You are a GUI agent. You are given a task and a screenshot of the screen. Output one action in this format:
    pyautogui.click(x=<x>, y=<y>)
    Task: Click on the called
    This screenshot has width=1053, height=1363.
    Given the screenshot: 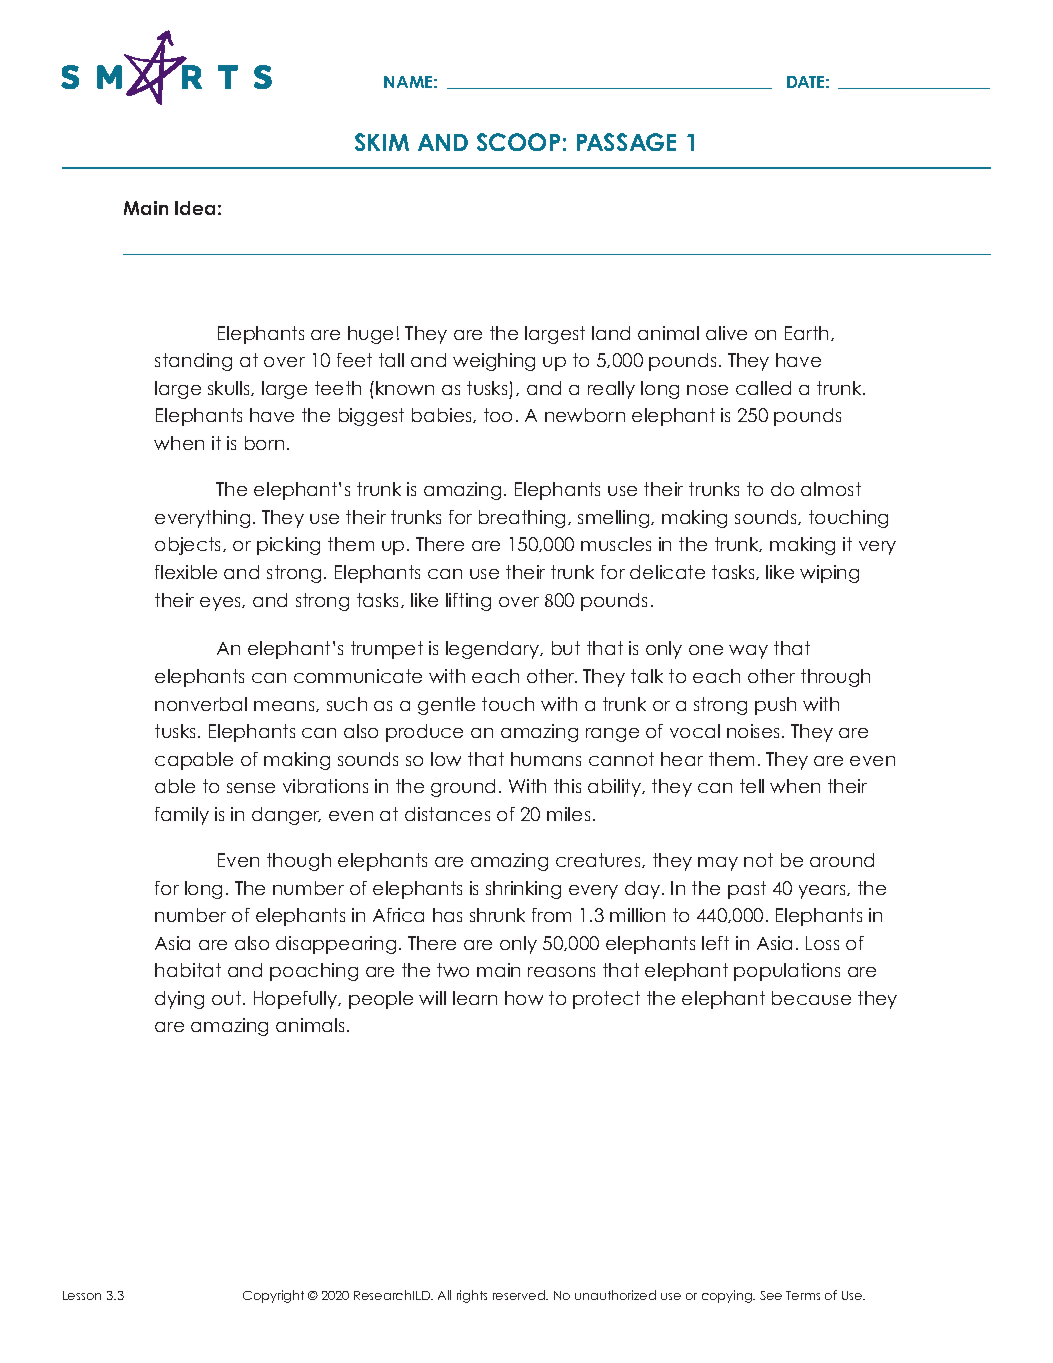 What is the action you would take?
    pyautogui.click(x=763, y=388)
